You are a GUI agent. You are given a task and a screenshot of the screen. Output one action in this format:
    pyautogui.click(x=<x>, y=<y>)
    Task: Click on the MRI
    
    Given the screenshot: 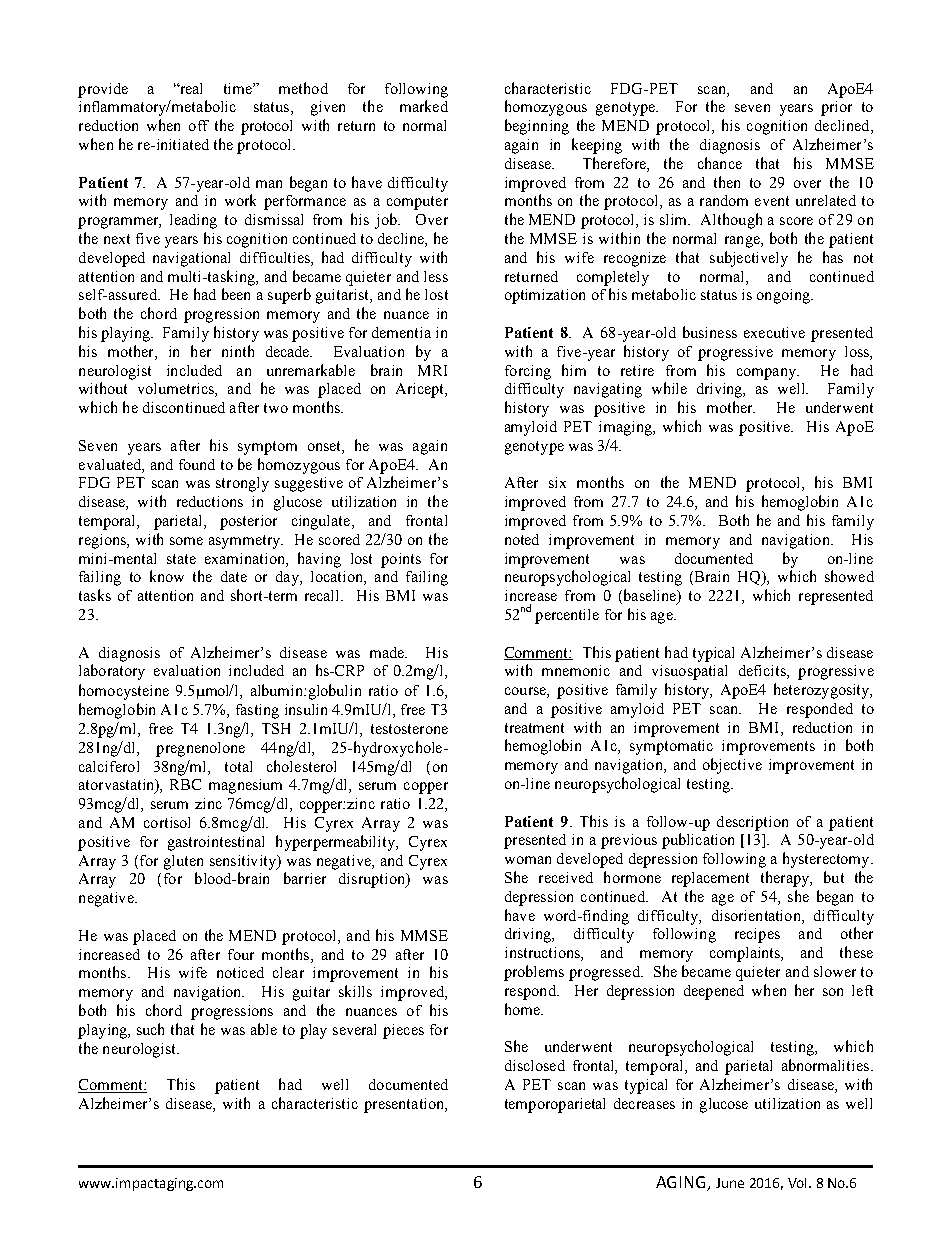 What is the action you would take?
    pyautogui.click(x=432, y=370)
